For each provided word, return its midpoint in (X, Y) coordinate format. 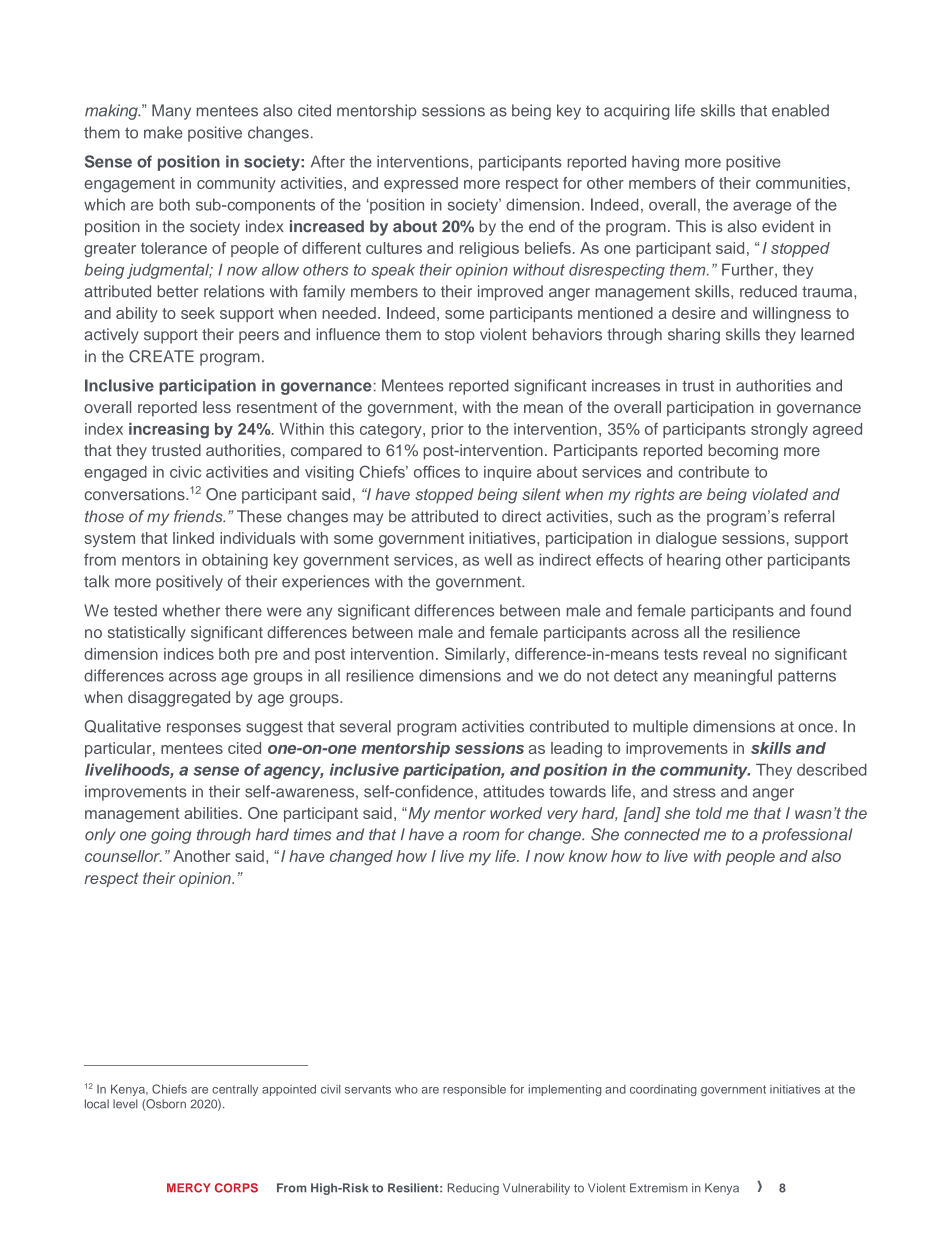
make (163, 132)
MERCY (189, 1188)
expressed (421, 184)
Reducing (473, 1189)
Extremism (659, 1188)
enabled (800, 110)
